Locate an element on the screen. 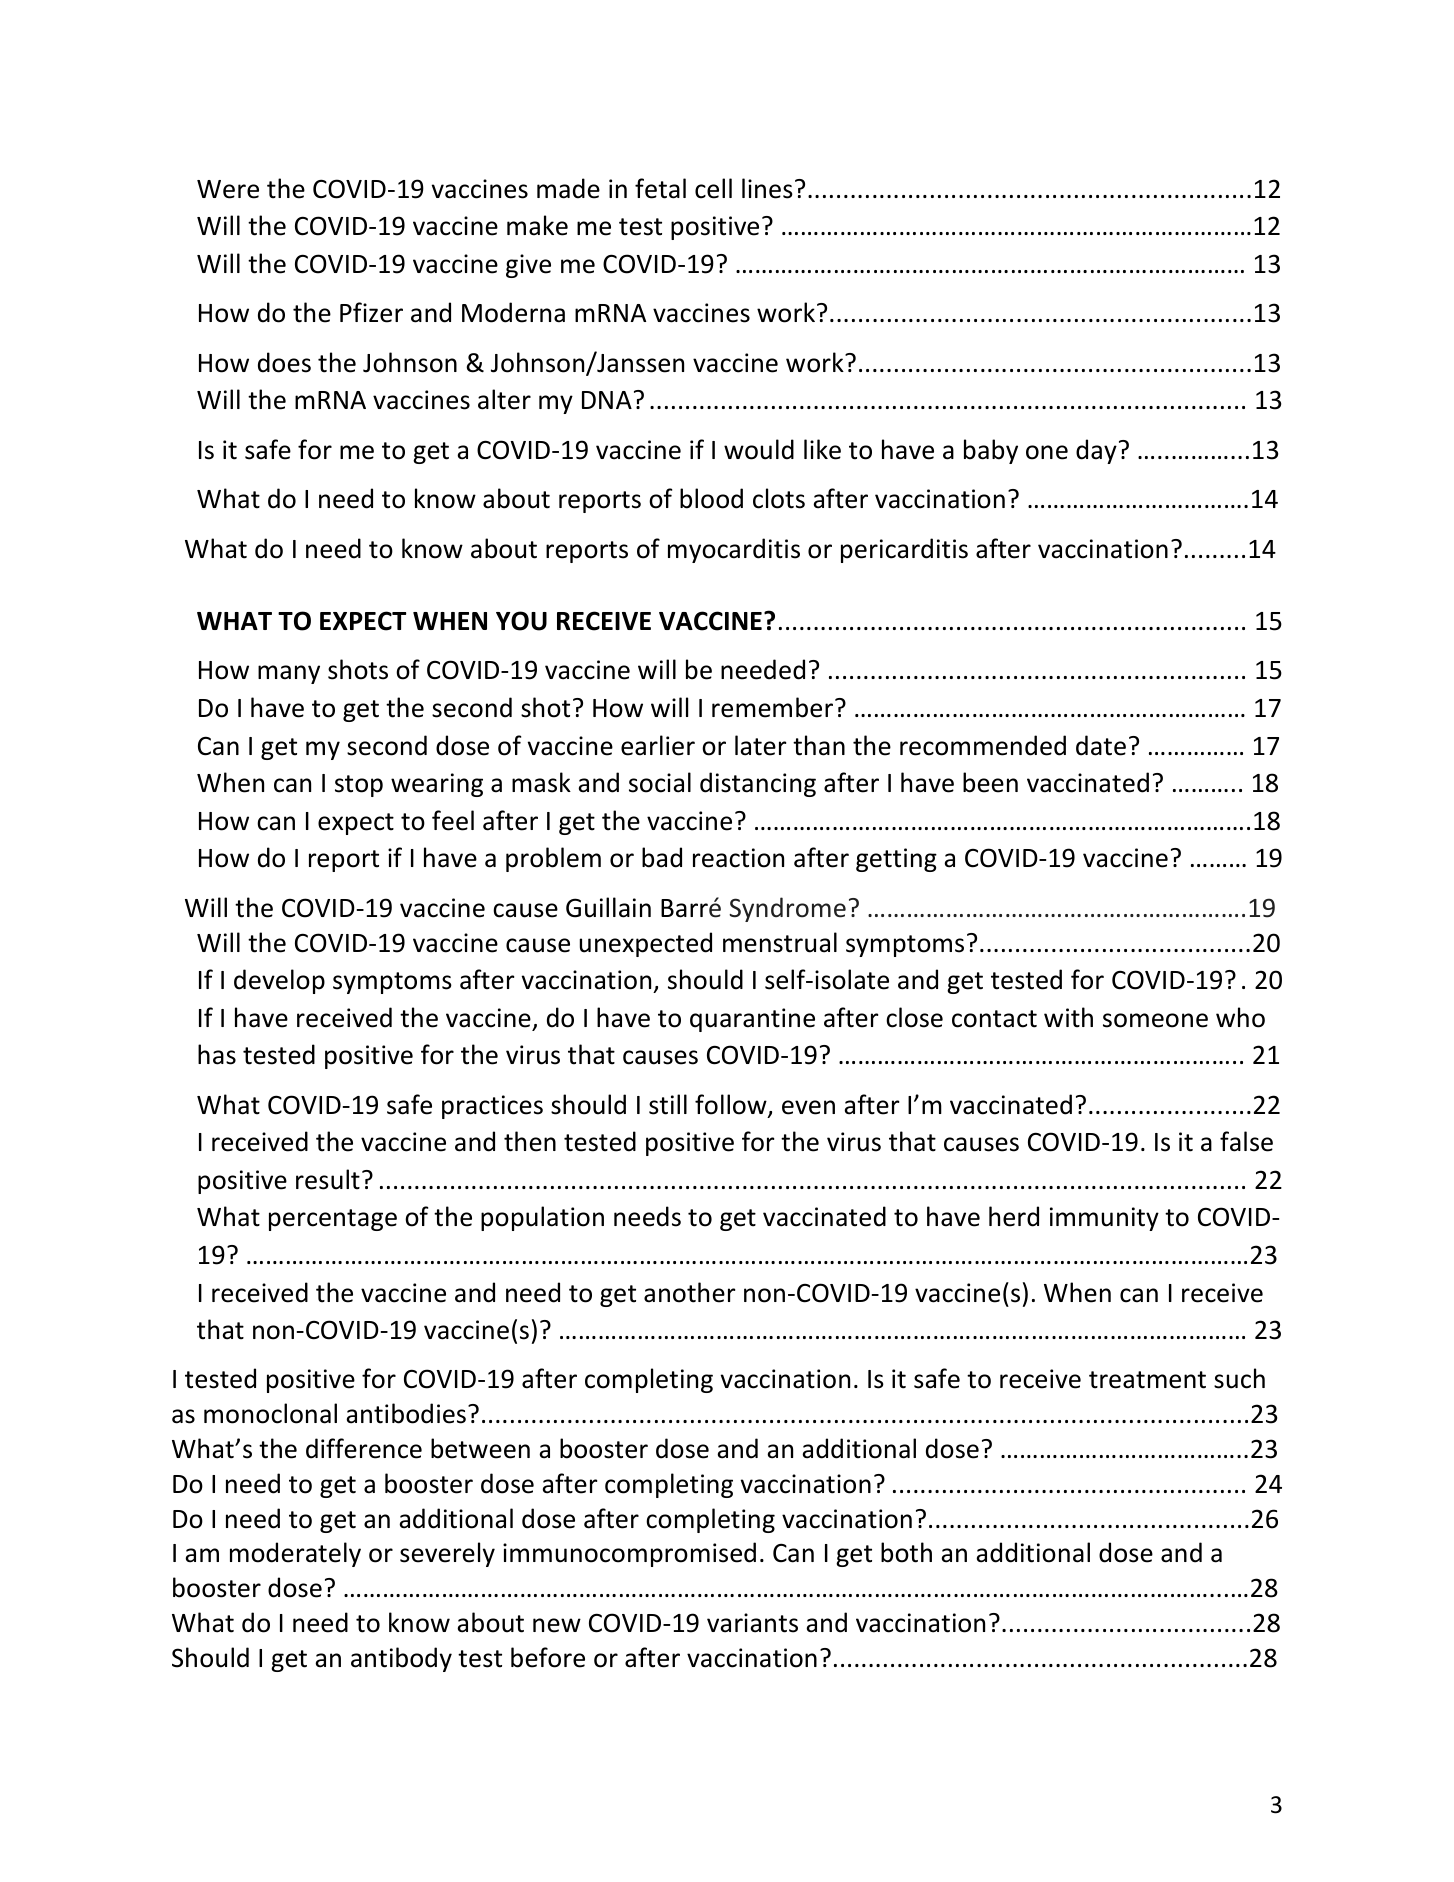  menstrual is located at coordinates (780, 942).
